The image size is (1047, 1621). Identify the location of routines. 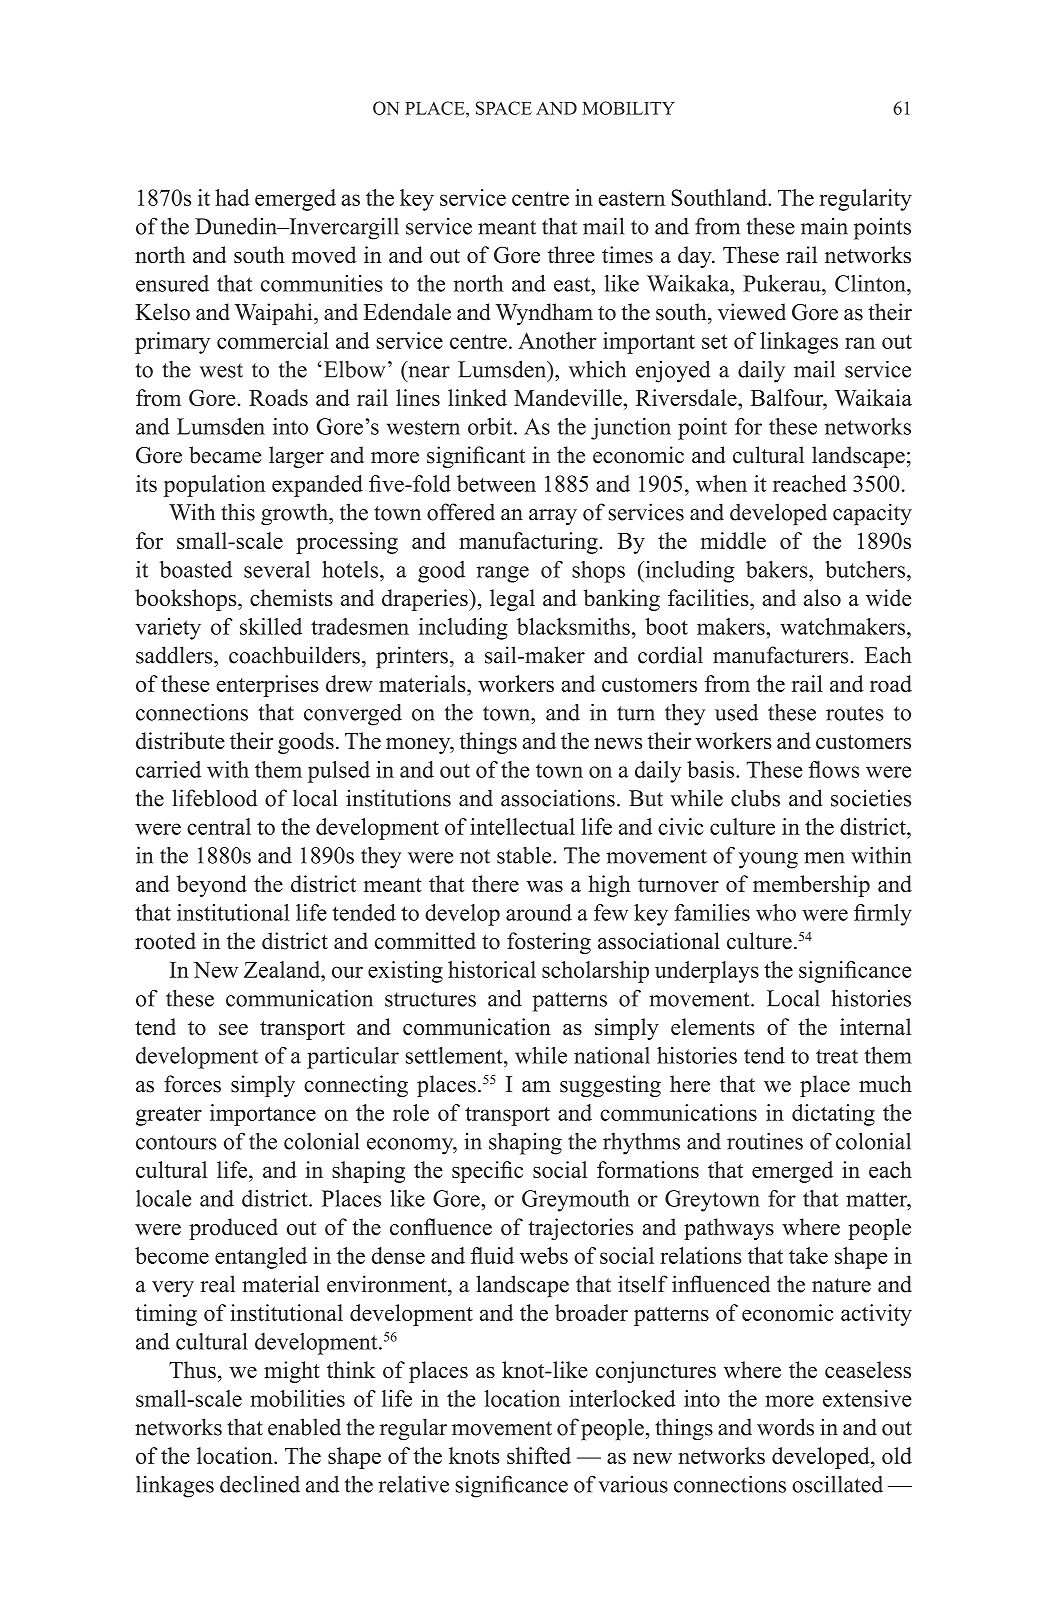
(765, 1141).
